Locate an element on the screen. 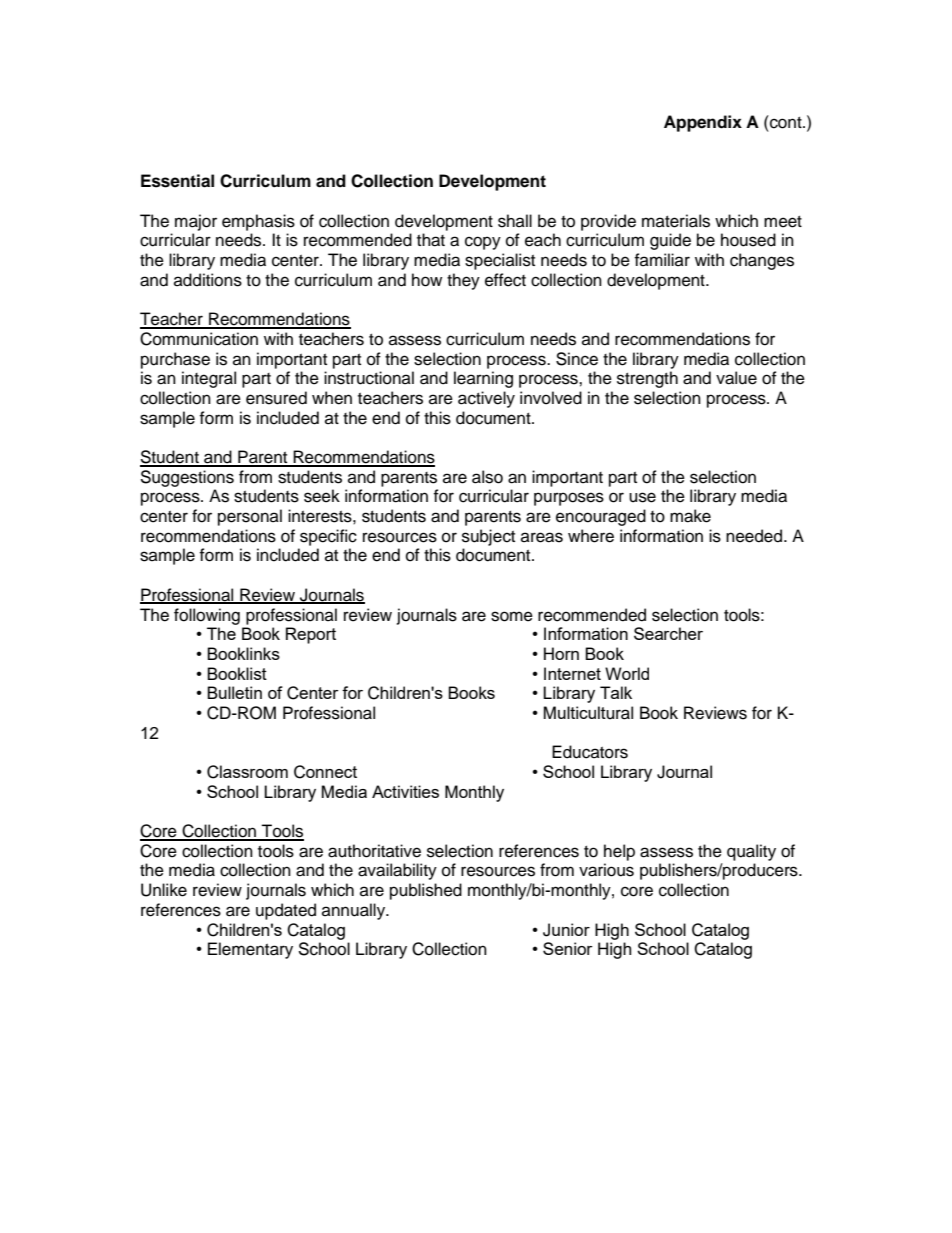 This screenshot has width=952, height=1233. published is located at coordinates (426, 891).
